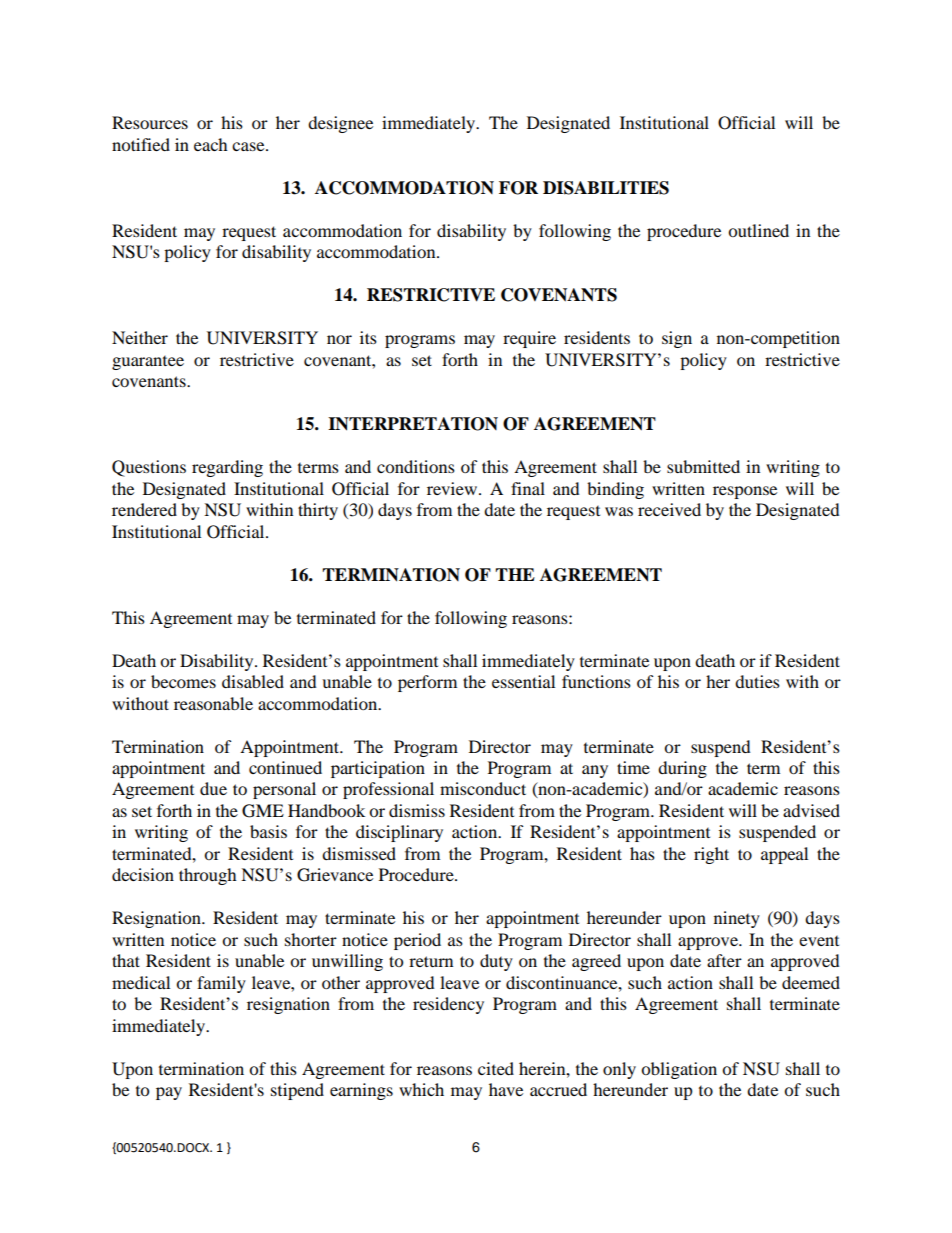 The height and width of the screenshot is (1233, 952). What do you see at coordinates (758, 230) in the screenshot?
I see `outlined` at bounding box center [758, 230].
